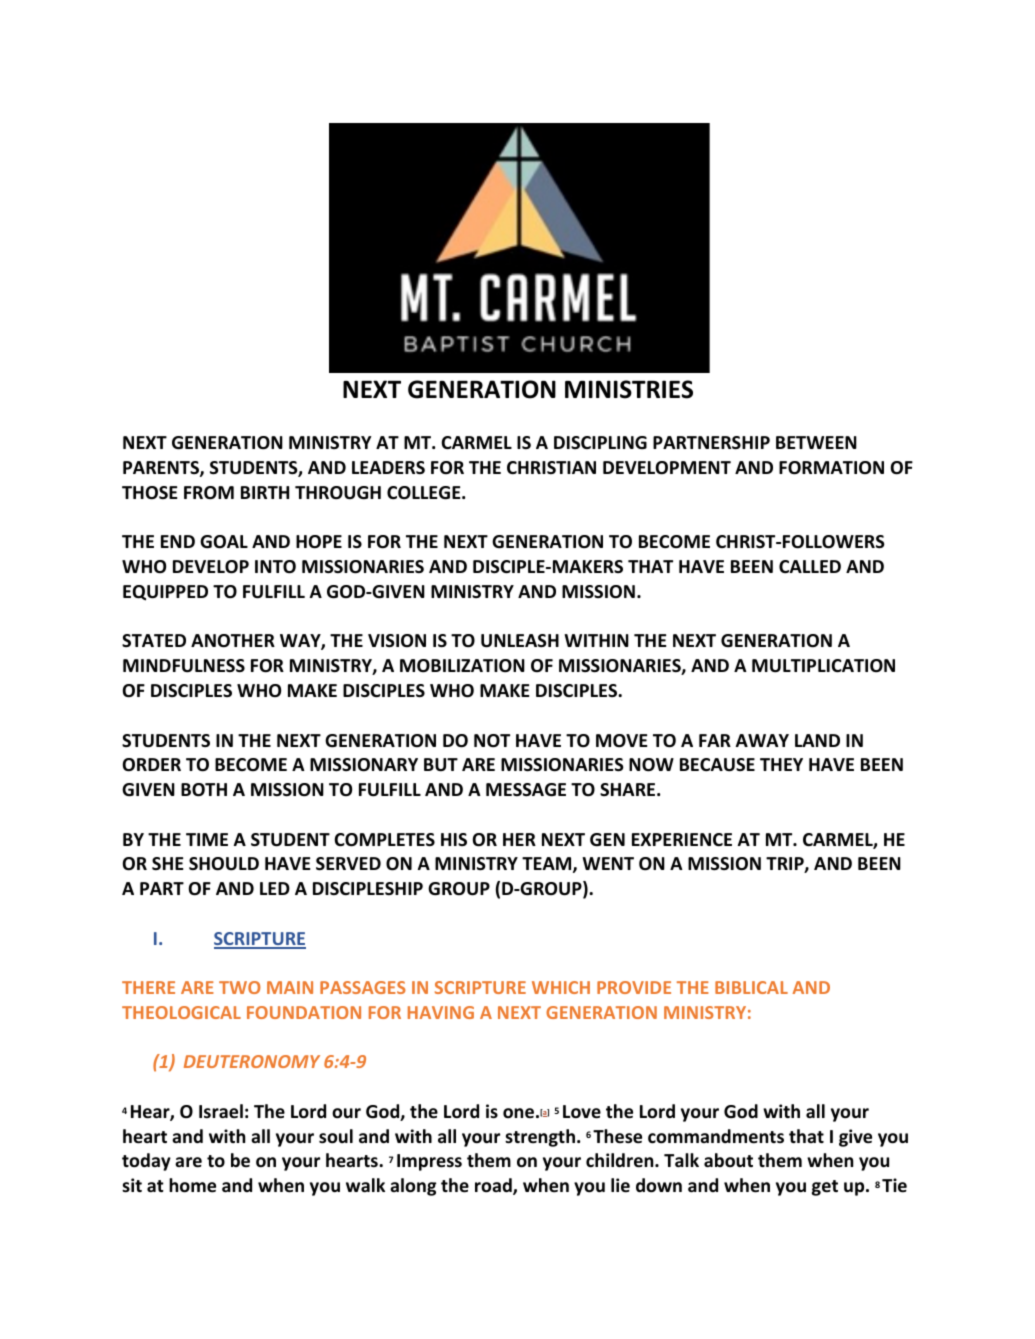 The width and height of the page is (1035, 1339). I want to click on FROM, so click(209, 493).
